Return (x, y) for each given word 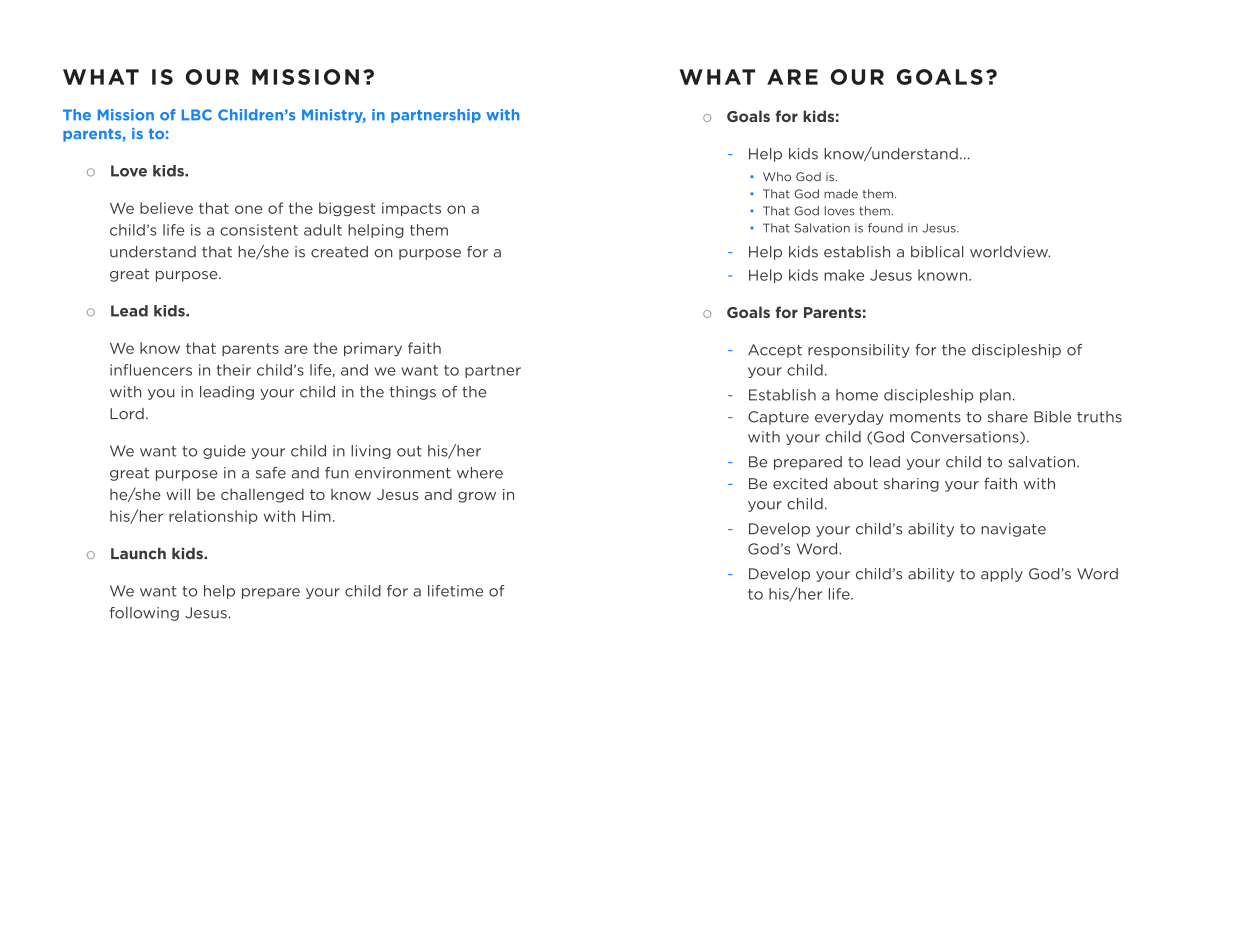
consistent (259, 230)
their (234, 370)
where (480, 473)
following (144, 614)
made (841, 194)
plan (995, 396)
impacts (411, 209)
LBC (197, 115)
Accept (775, 351)
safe (271, 473)
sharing (911, 485)
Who (777, 176)
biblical (937, 252)
